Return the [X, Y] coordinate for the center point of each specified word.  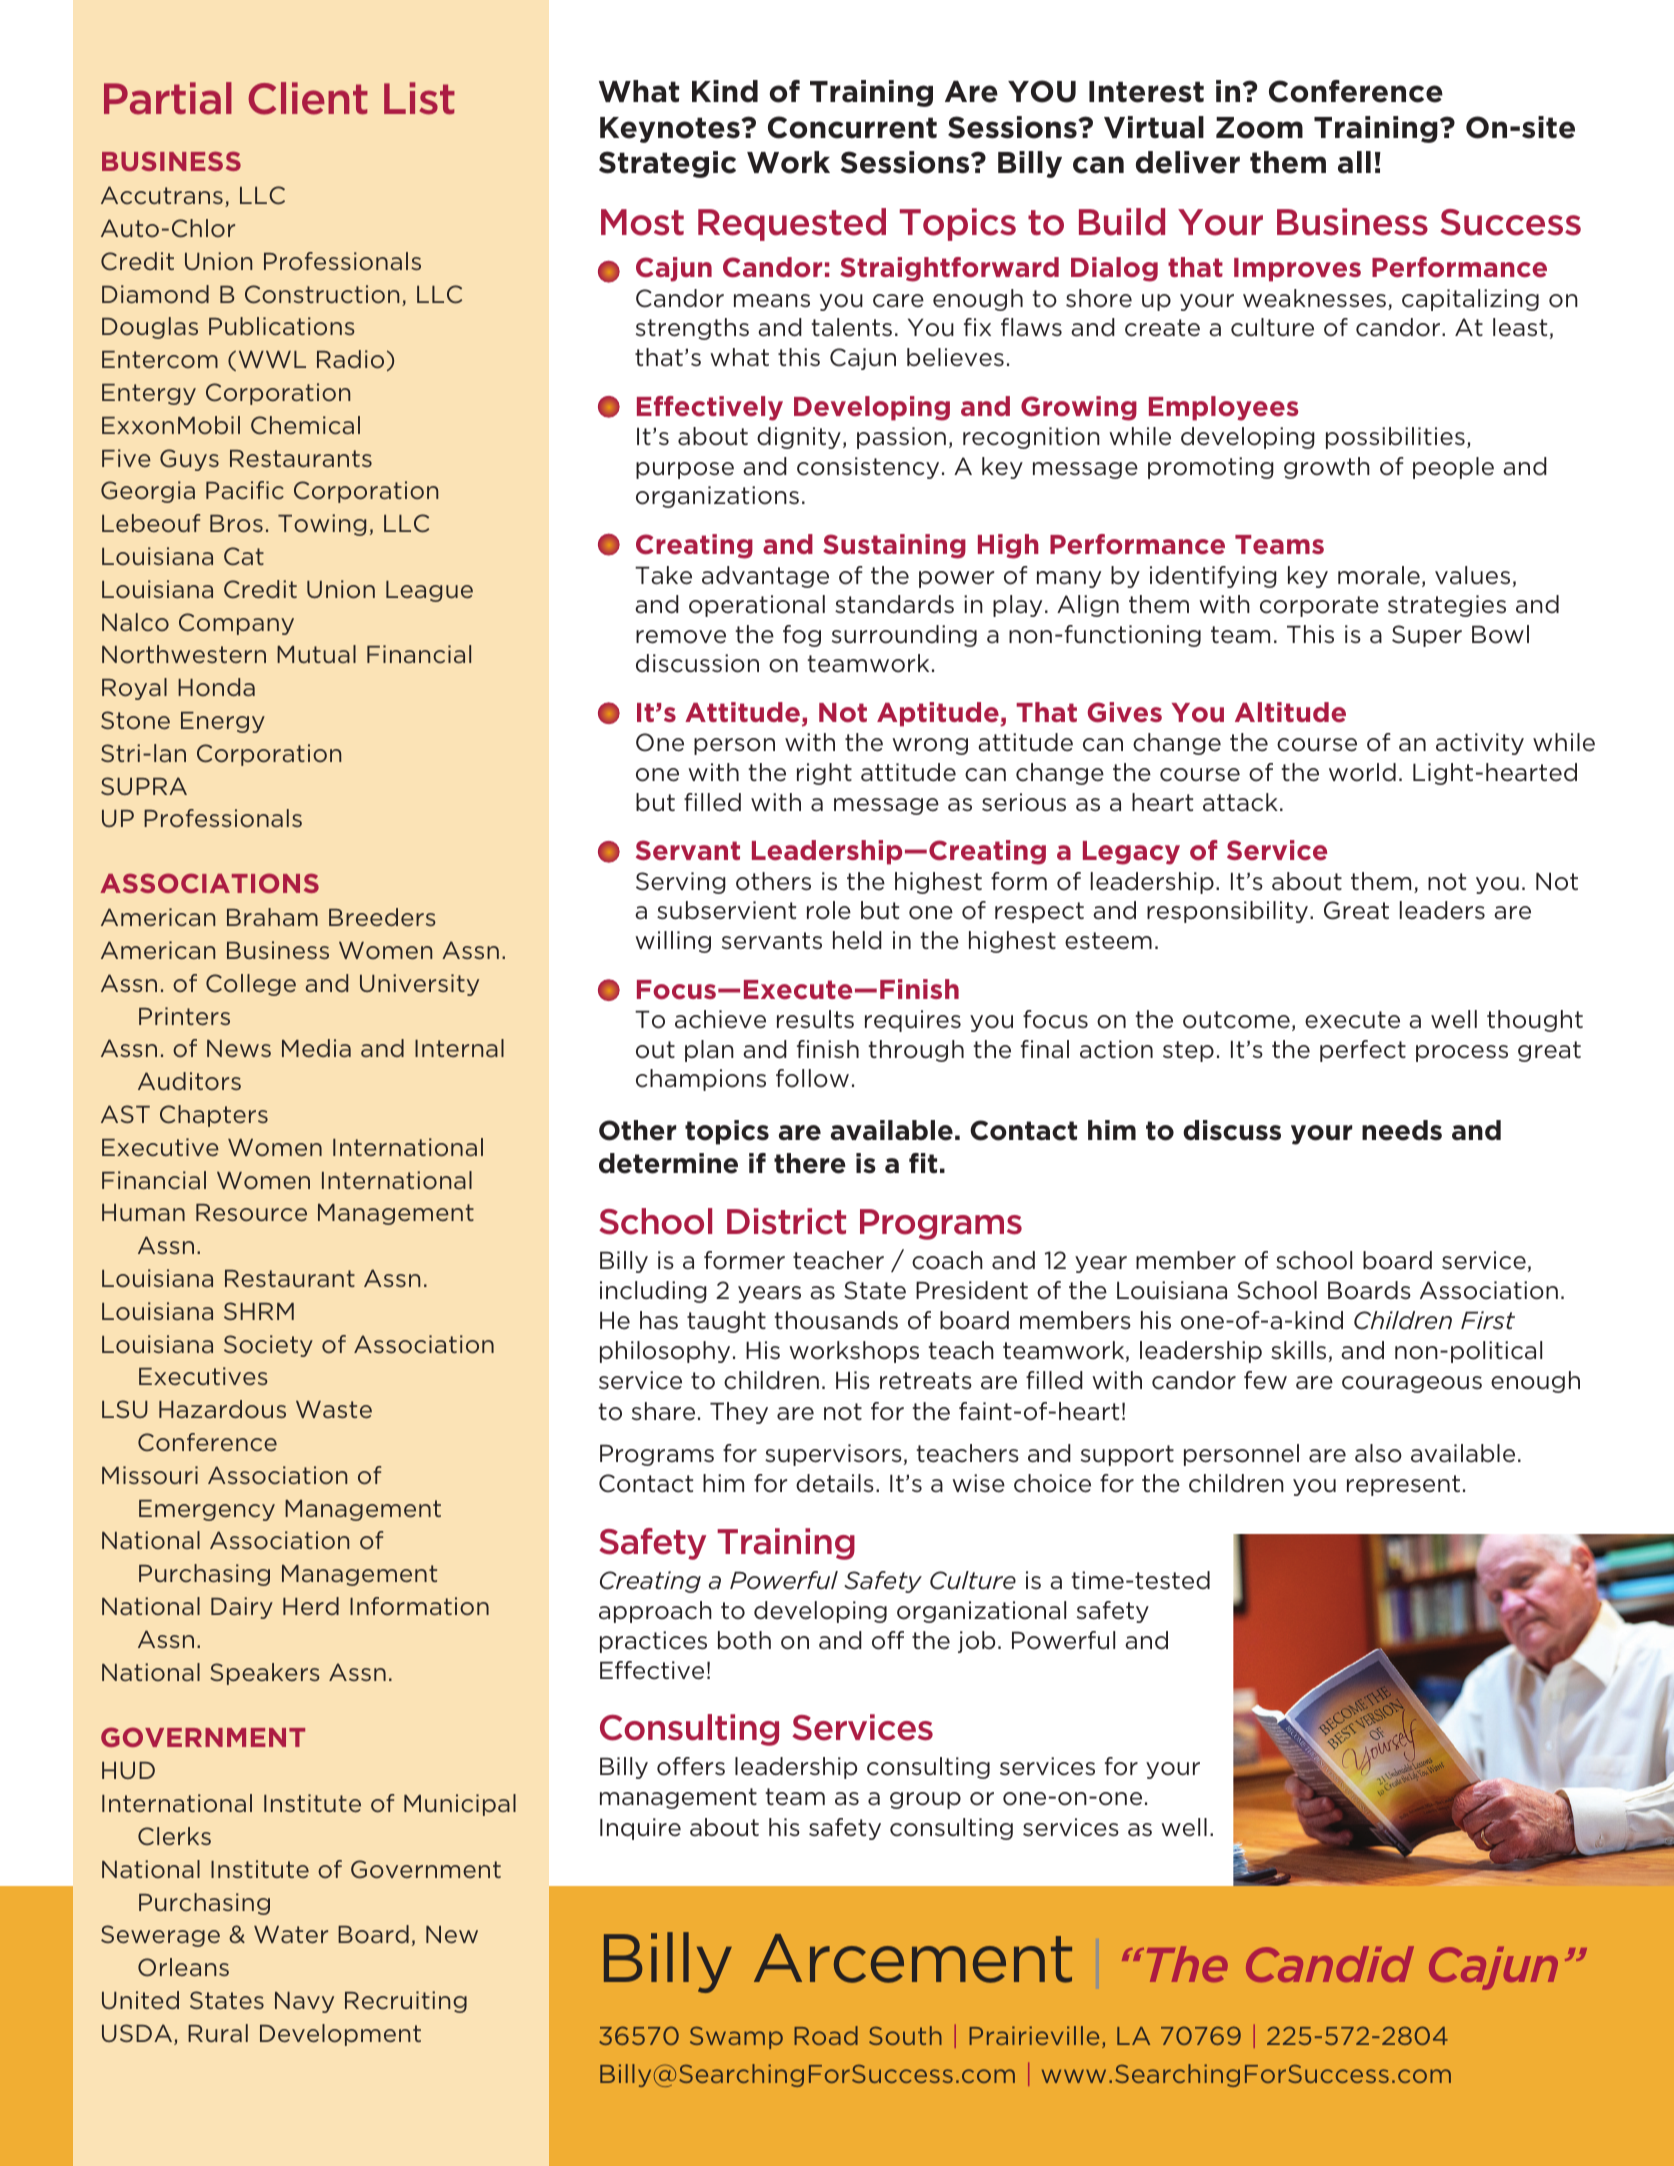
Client [308, 98]
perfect [1363, 1051]
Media [316, 1048]
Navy [304, 2002]
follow [812, 1078]
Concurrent [852, 127]
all [1354, 162]
